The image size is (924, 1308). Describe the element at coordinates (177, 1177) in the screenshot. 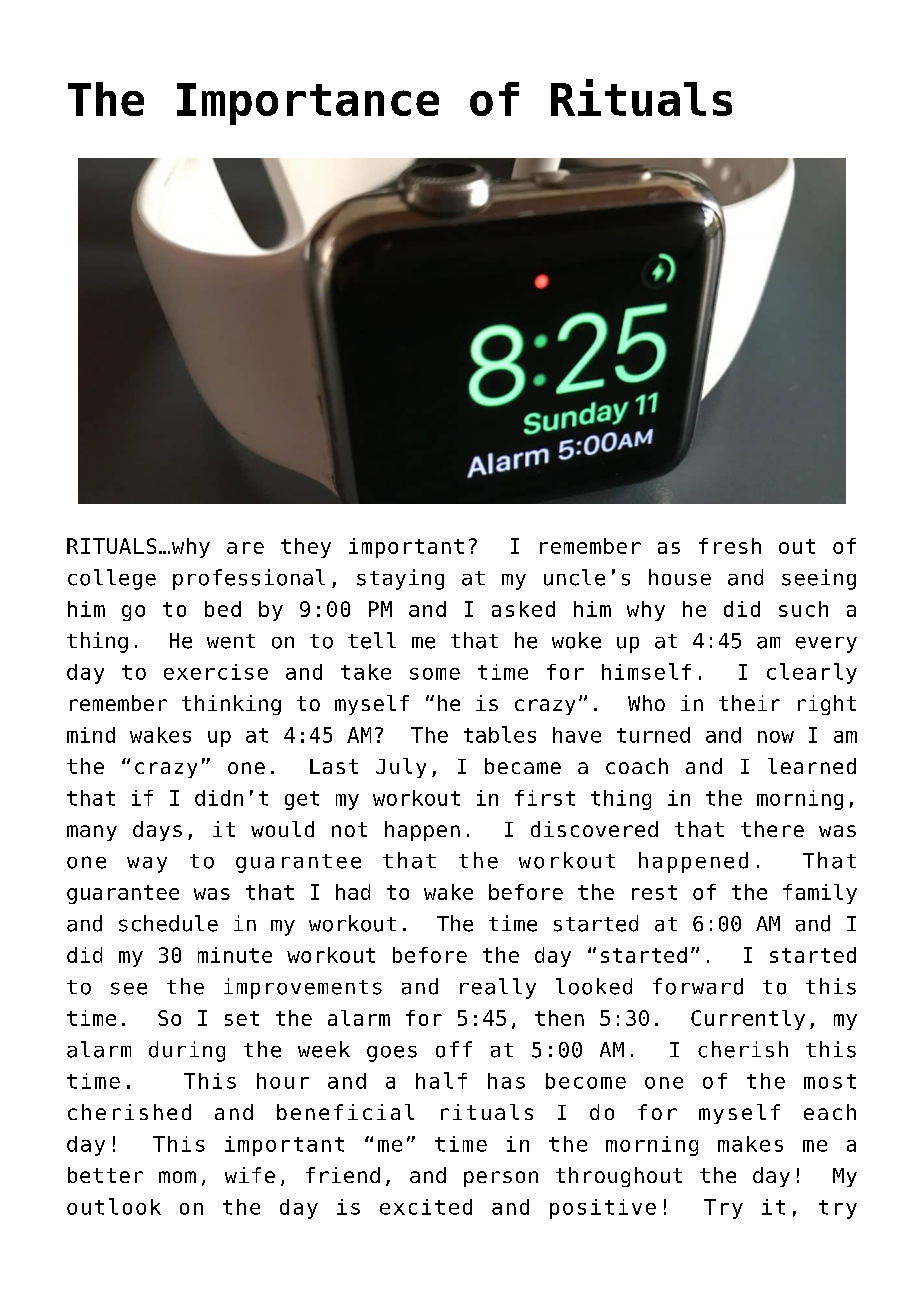

I see `mom` at that location.
